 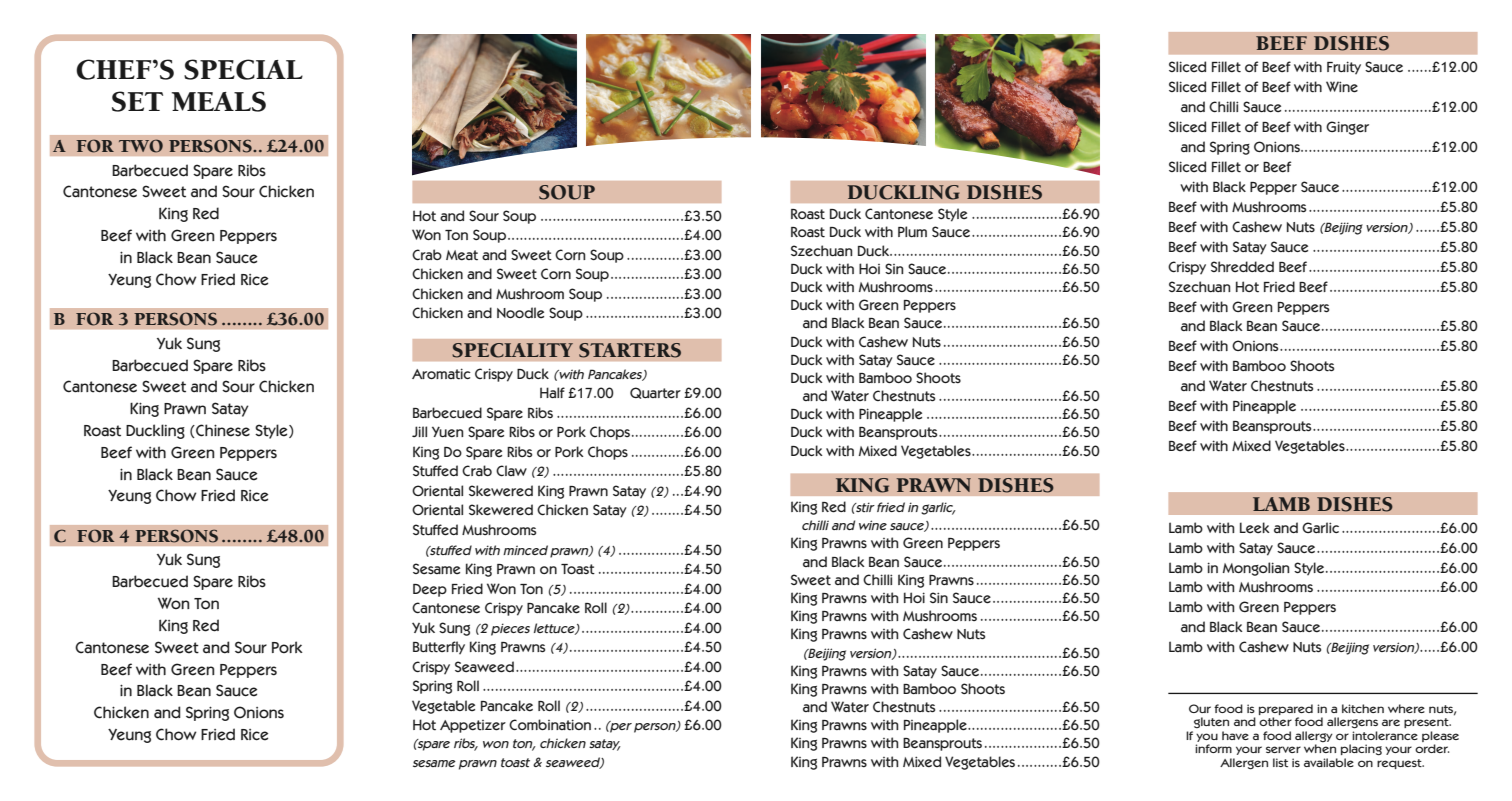 I want to click on Combination, so click(x=550, y=725).
